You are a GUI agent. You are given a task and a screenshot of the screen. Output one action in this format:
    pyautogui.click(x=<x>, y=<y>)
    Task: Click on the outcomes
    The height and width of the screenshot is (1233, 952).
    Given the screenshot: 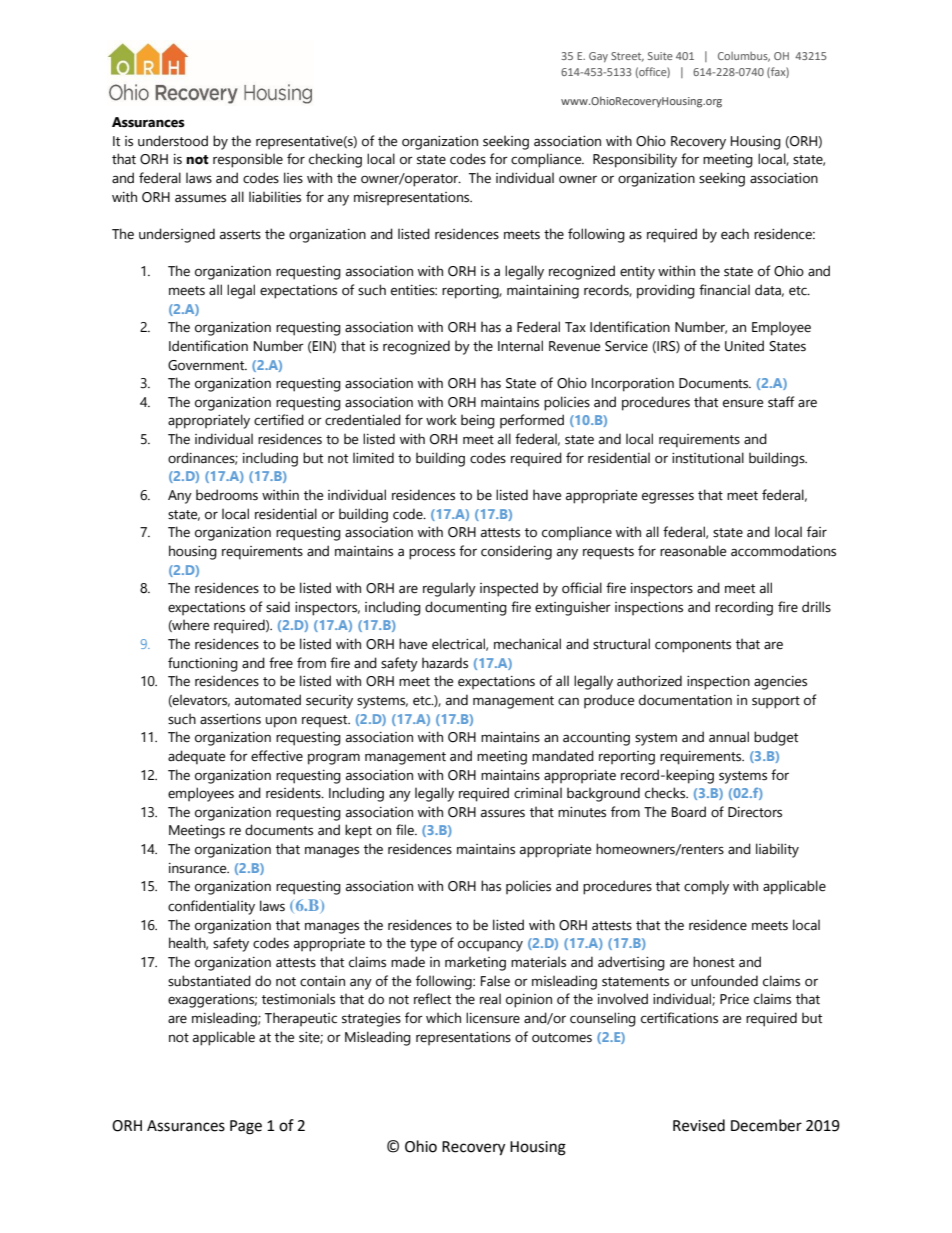 What is the action you would take?
    pyautogui.click(x=562, y=1038)
